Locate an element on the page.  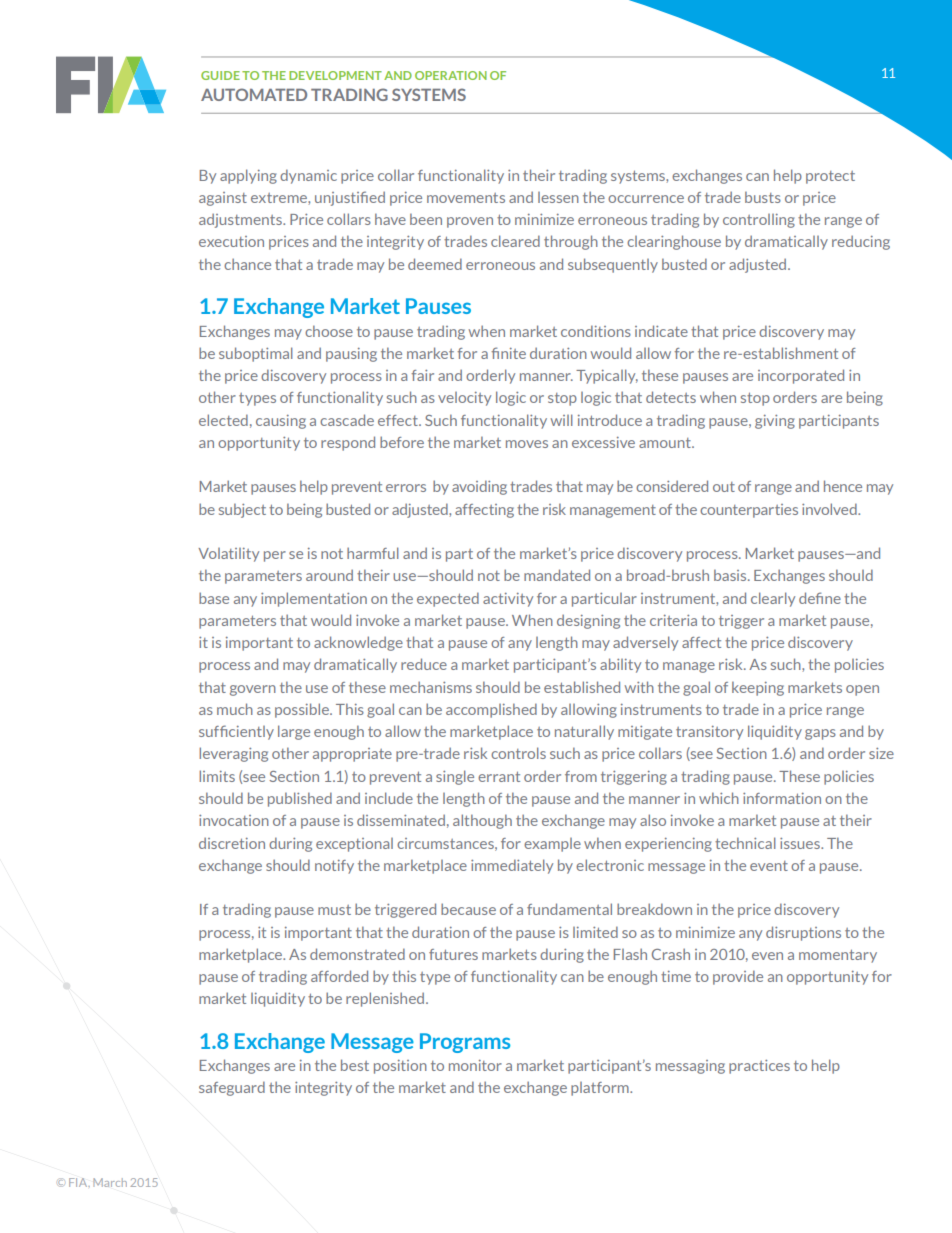
because is located at coordinates (468, 909).
